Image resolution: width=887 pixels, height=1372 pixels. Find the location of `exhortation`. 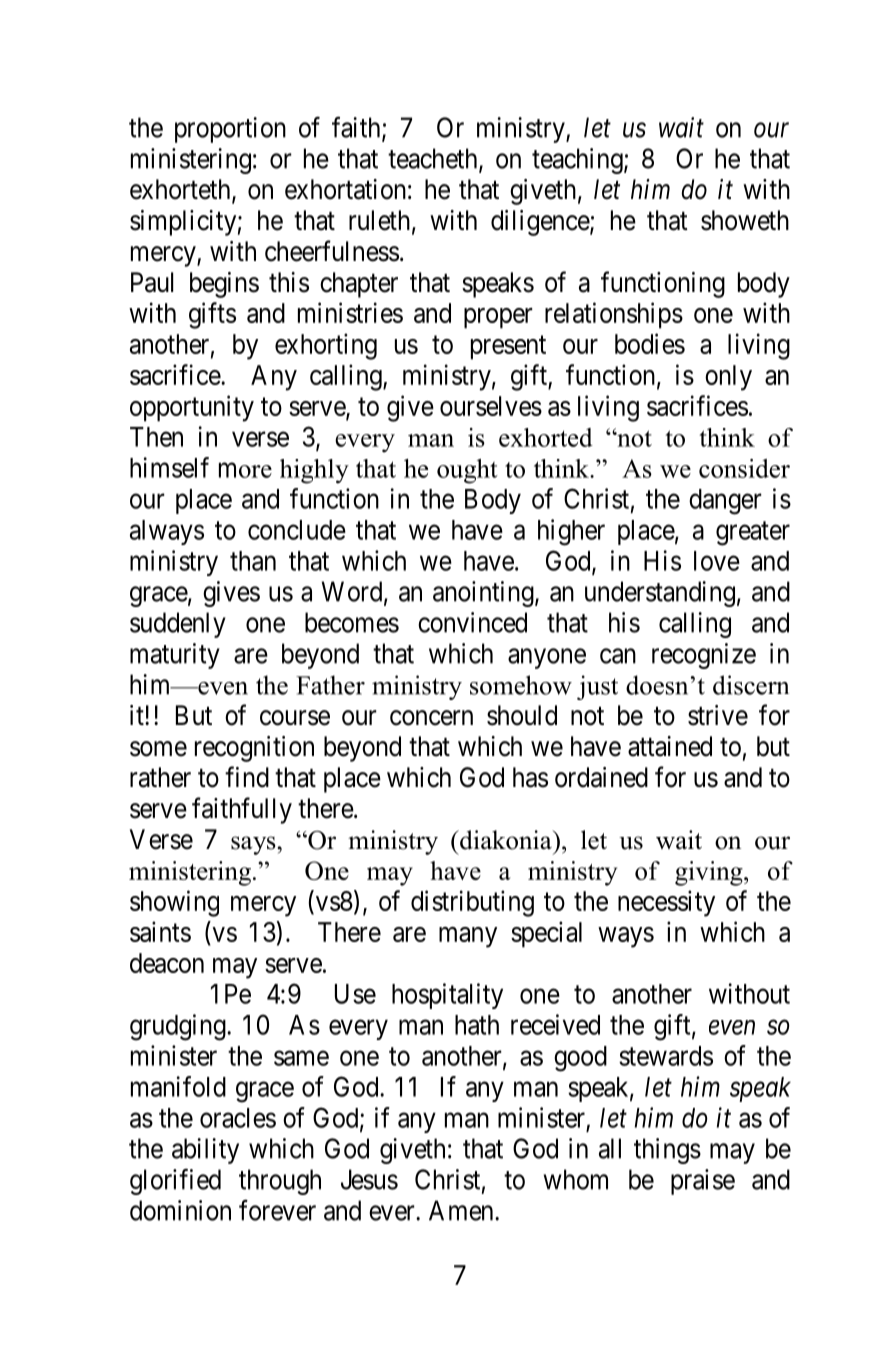

exhortation is located at coordinates (345, 189).
